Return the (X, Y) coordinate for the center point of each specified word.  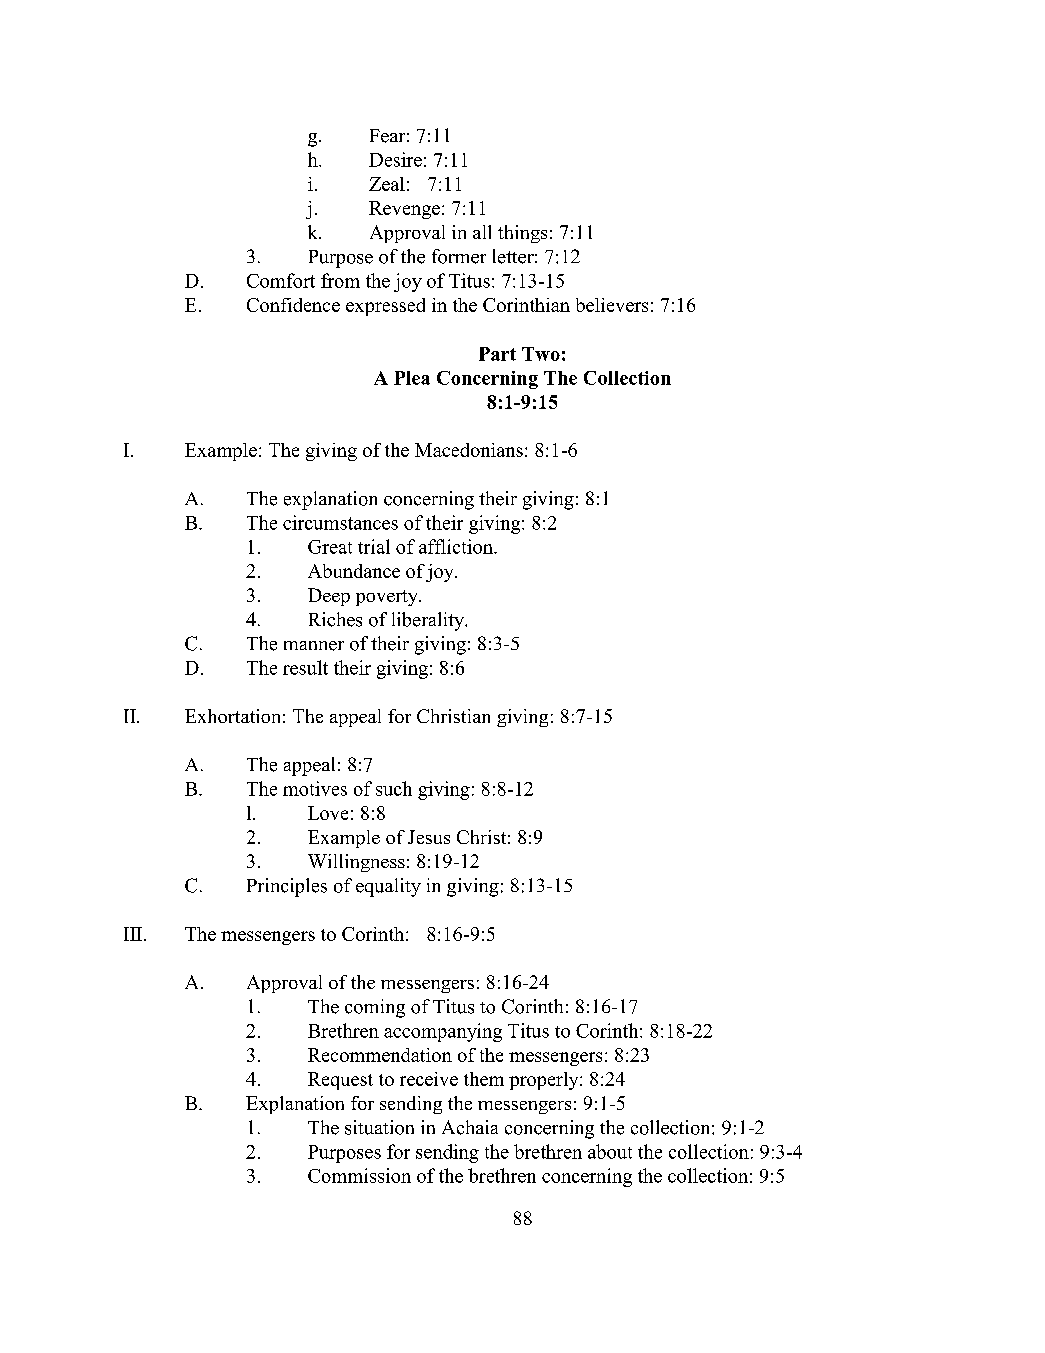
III (133, 934)
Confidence (293, 305)
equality (388, 887)
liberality (429, 621)
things (522, 234)
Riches (335, 619)
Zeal (387, 184)
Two (541, 354)
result (305, 667)
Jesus (429, 837)
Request (340, 1081)
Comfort (281, 280)
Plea (412, 378)
